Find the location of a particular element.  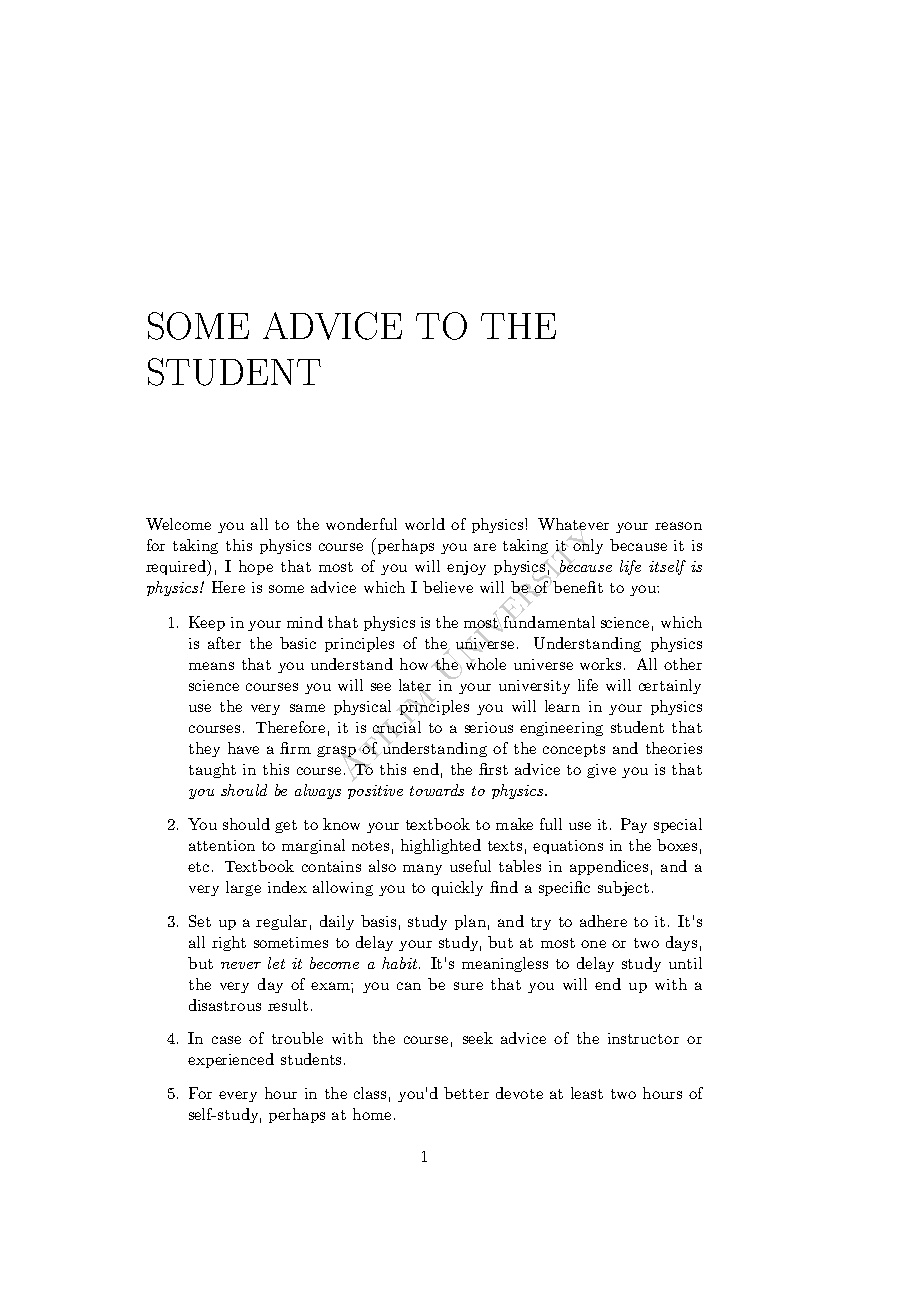

Pay is located at coordinates (634, 825).
